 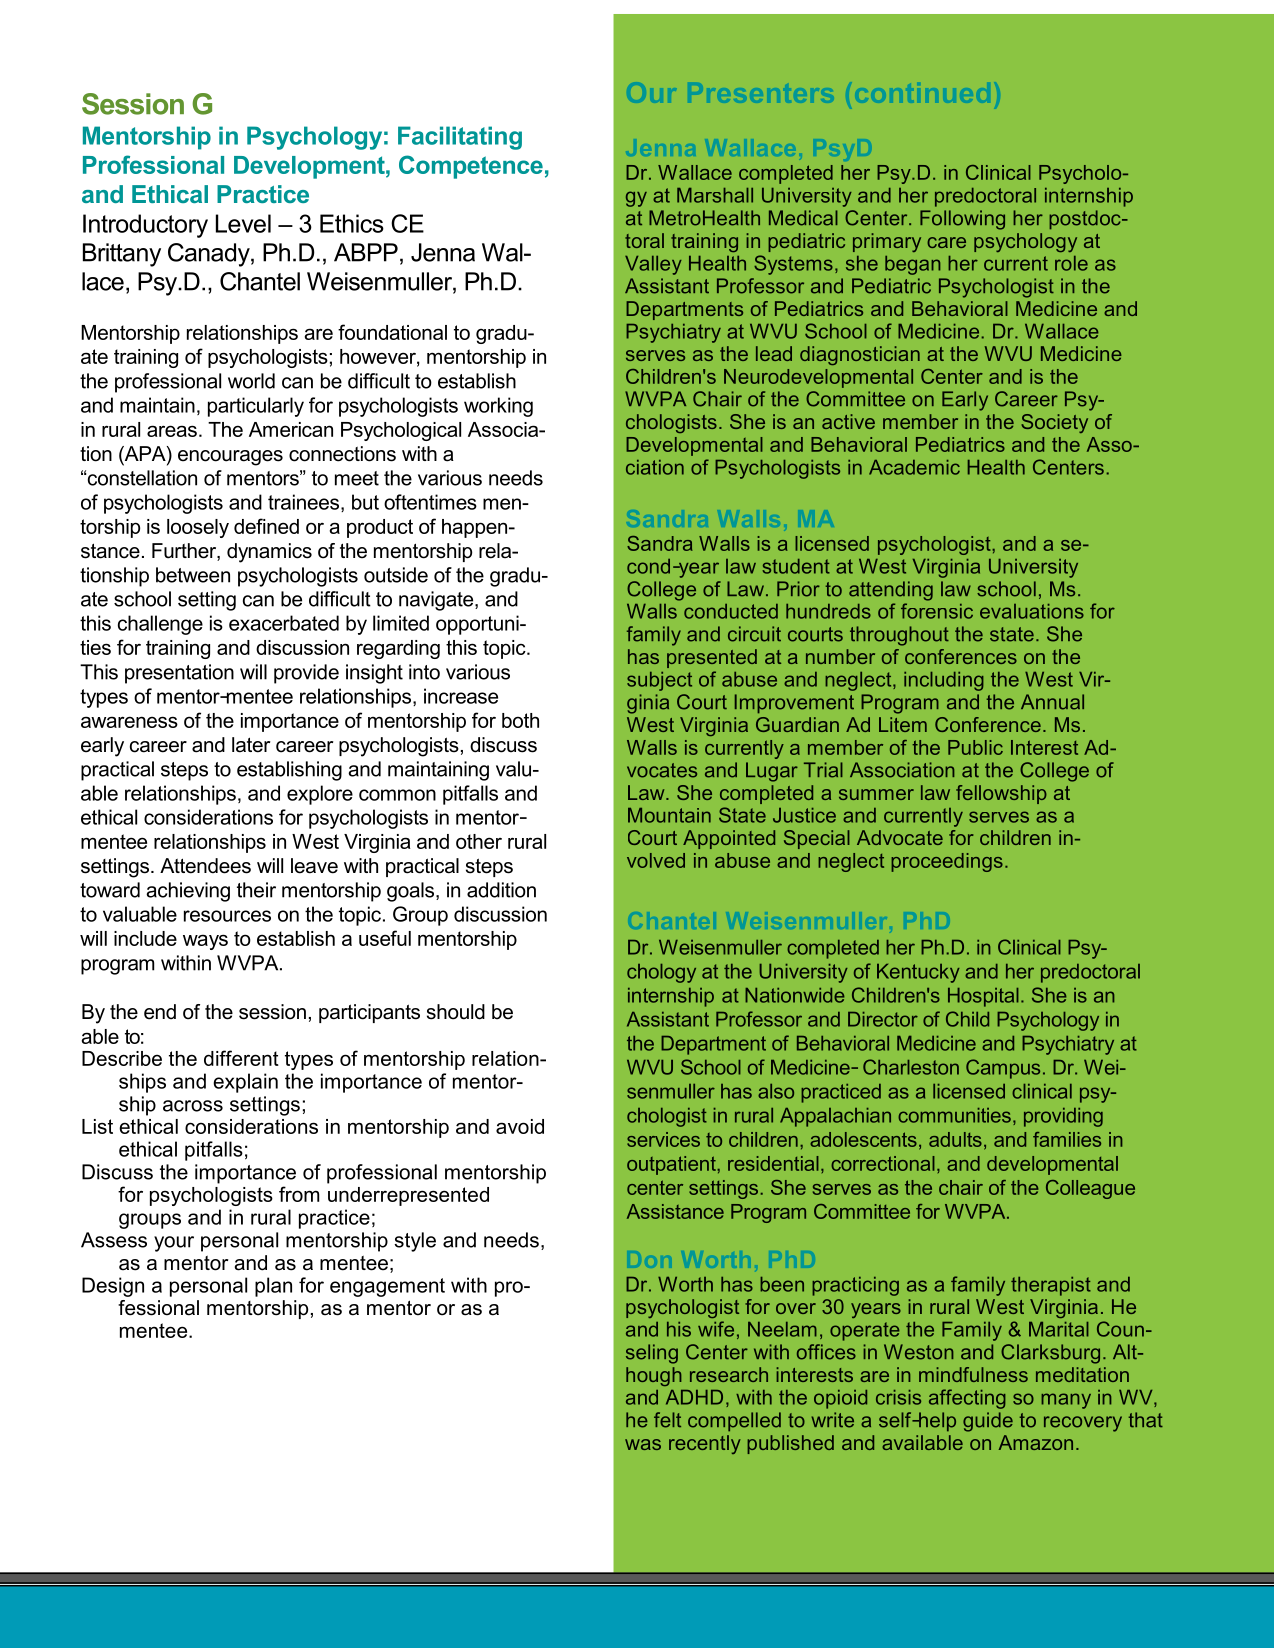 What do you see at coordinates (1054, 423) in the image?
I see `Society` at bounding box center [1054, 423].
